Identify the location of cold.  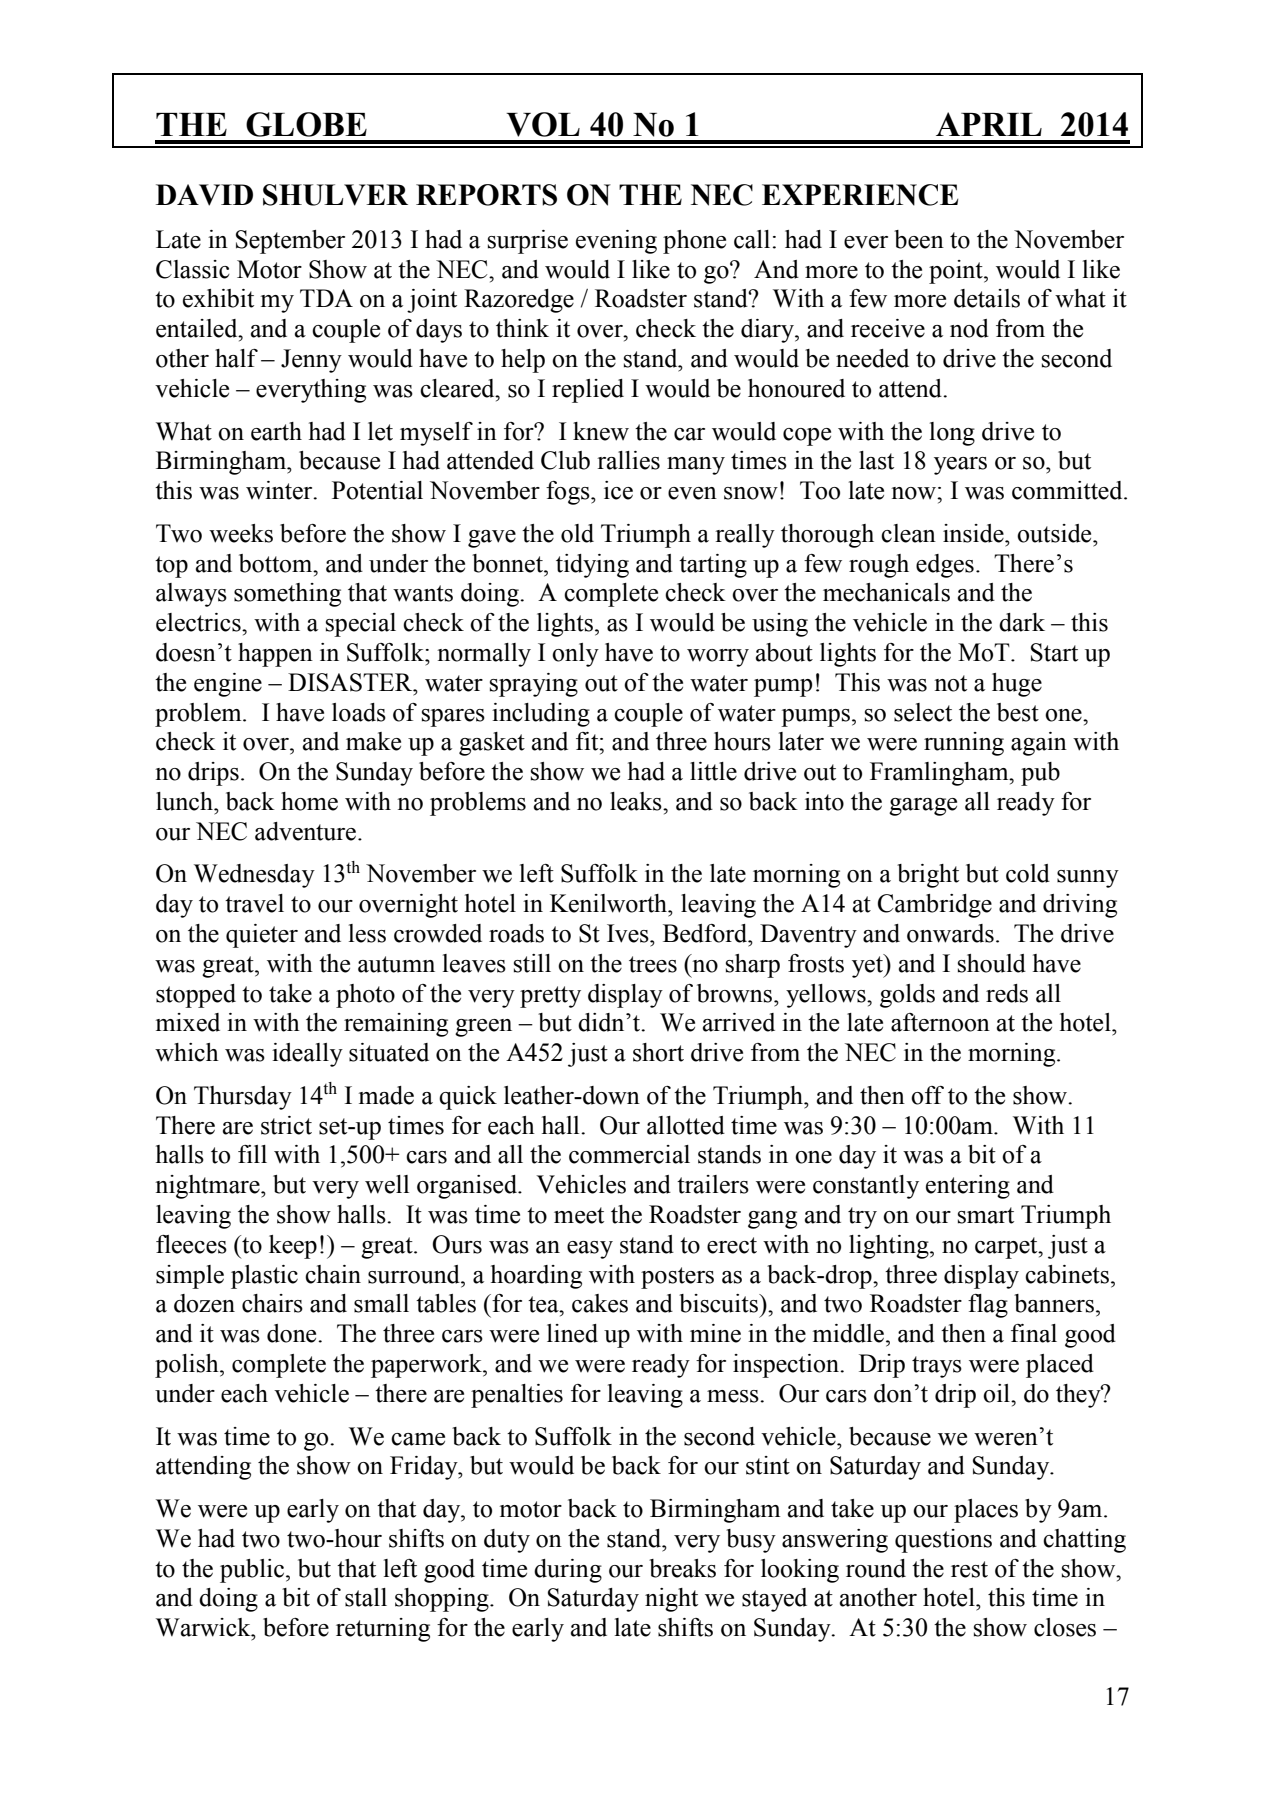
(1028, 873).
